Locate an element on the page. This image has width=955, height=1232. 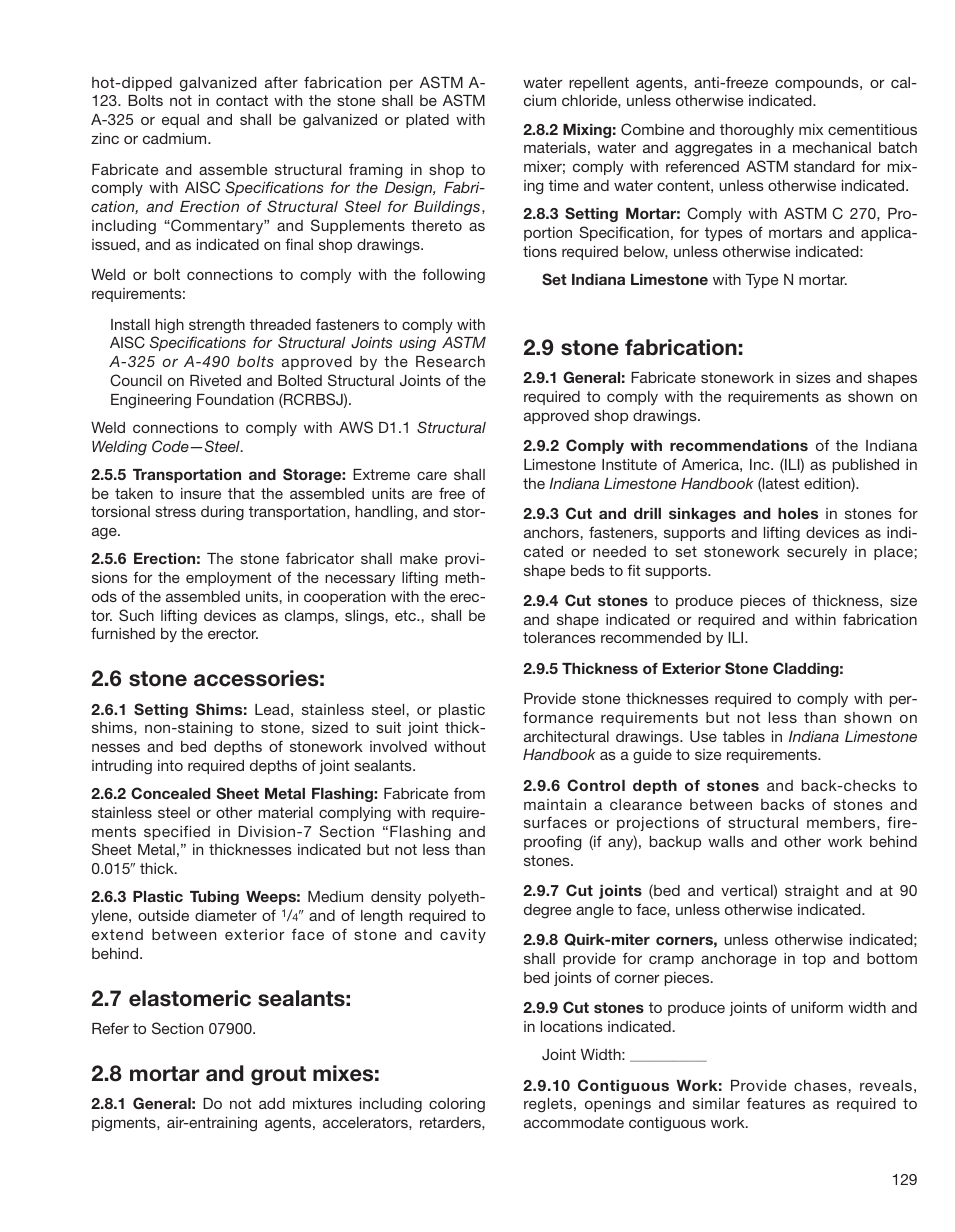
grout is located at coordinates (278, 1076).
